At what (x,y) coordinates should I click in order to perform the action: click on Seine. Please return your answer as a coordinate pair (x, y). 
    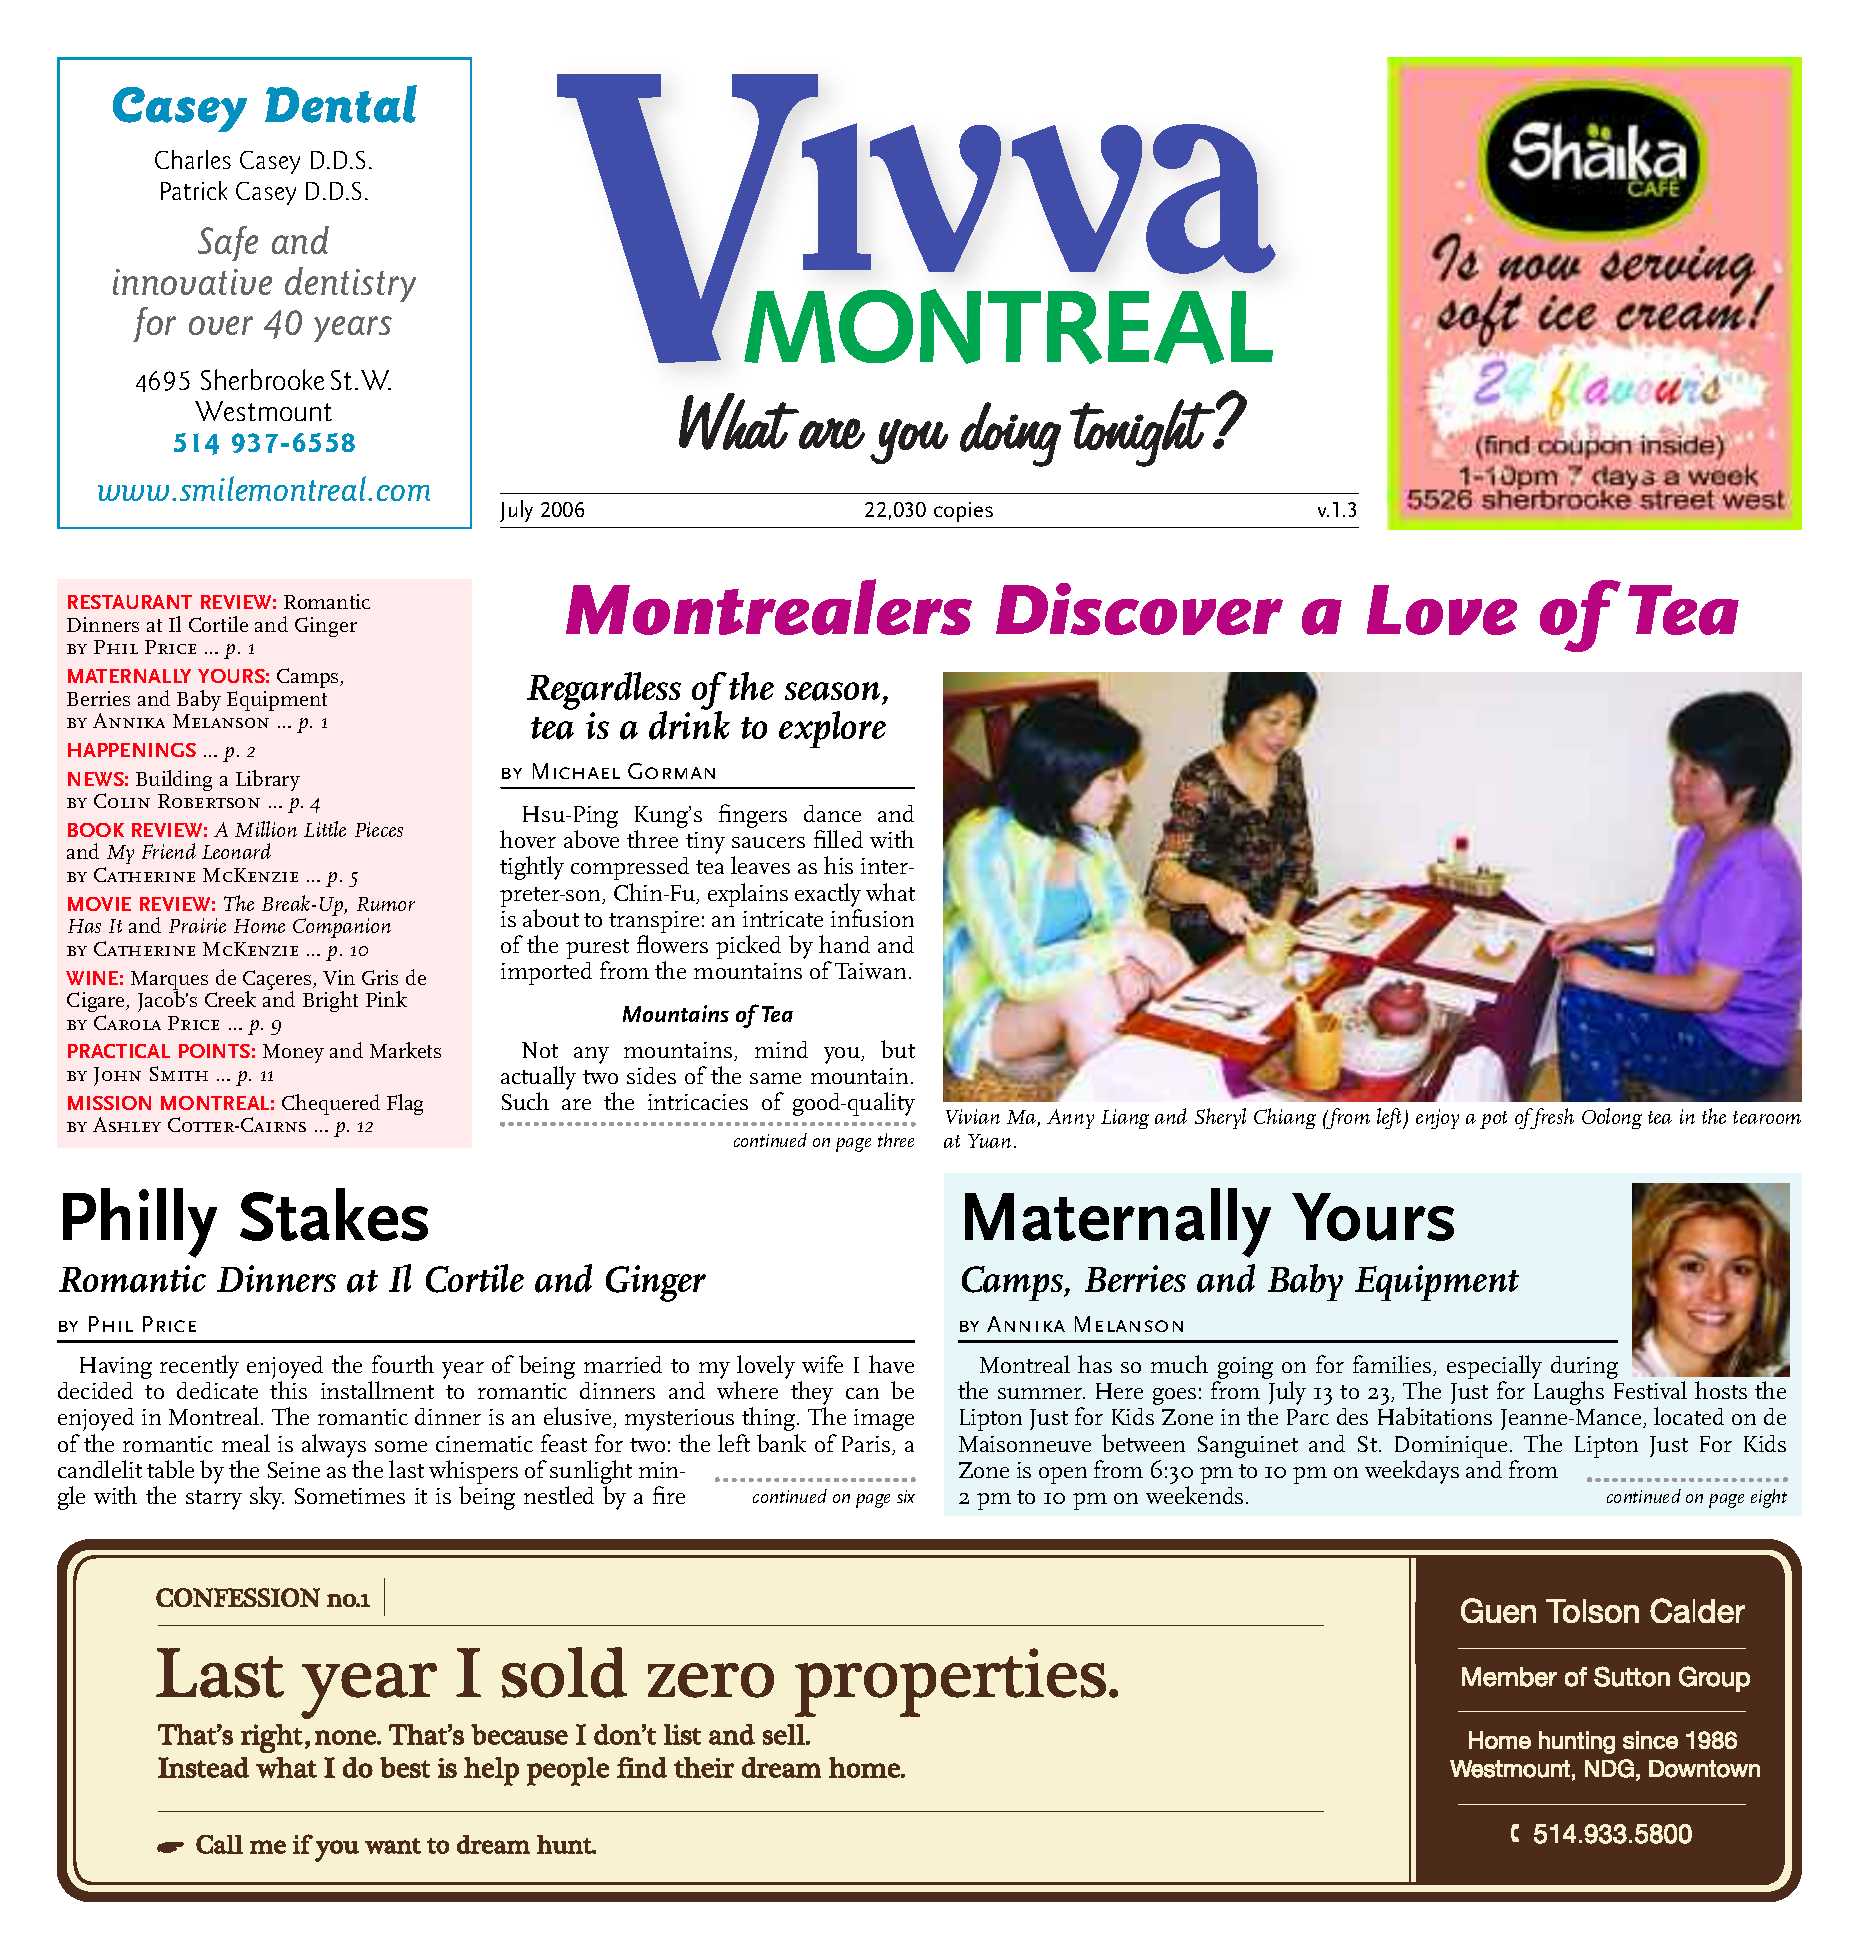
    Looking at the image, I should click on (294, 1470).
